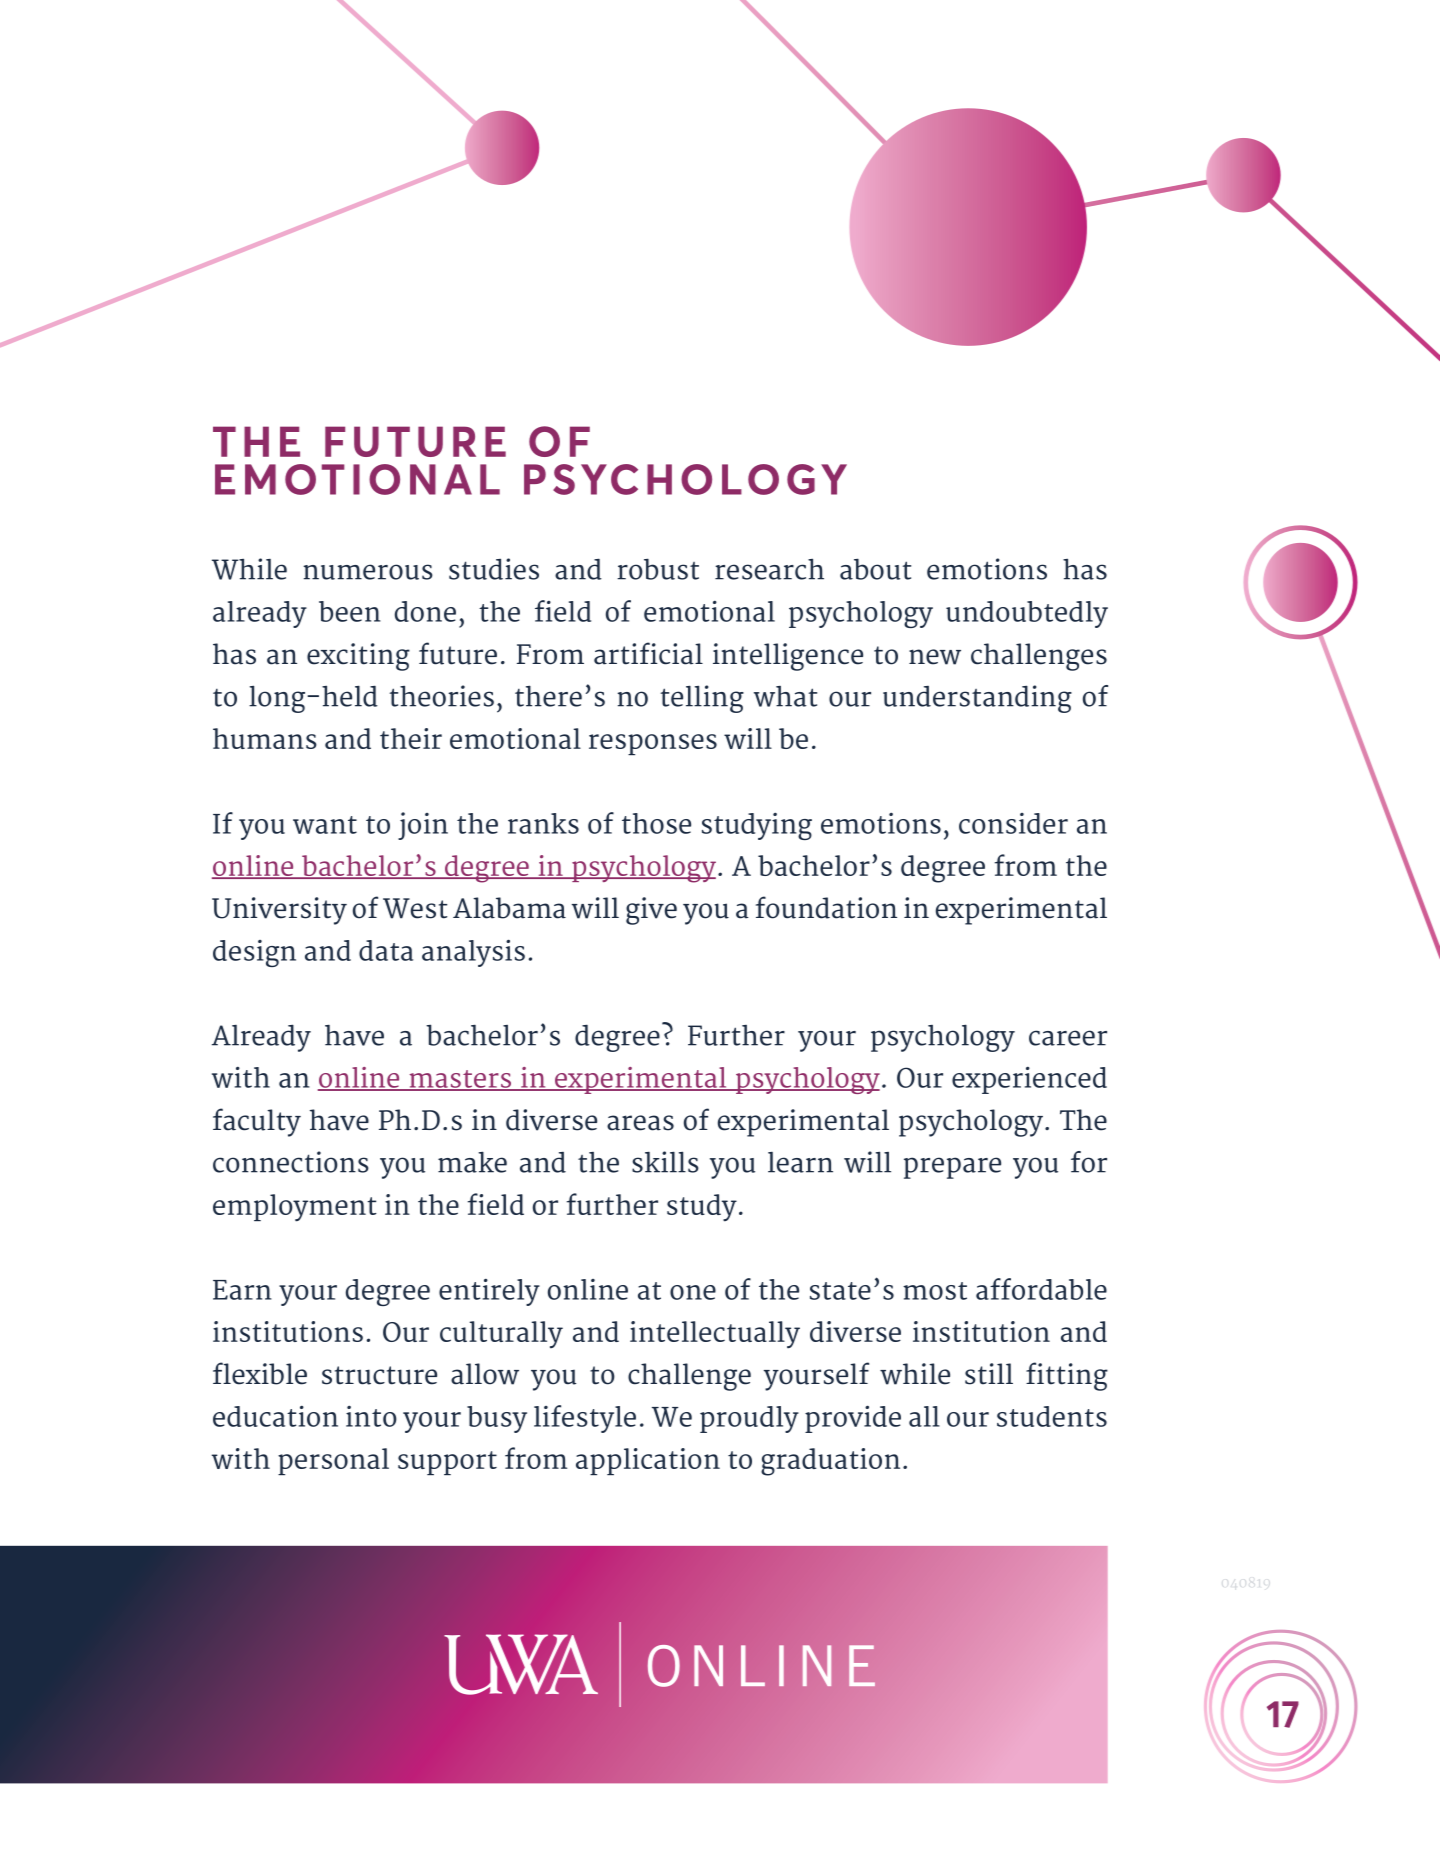 The height and width of the document is (1864, 1440). I want to click on application, so click(648, 1461).
